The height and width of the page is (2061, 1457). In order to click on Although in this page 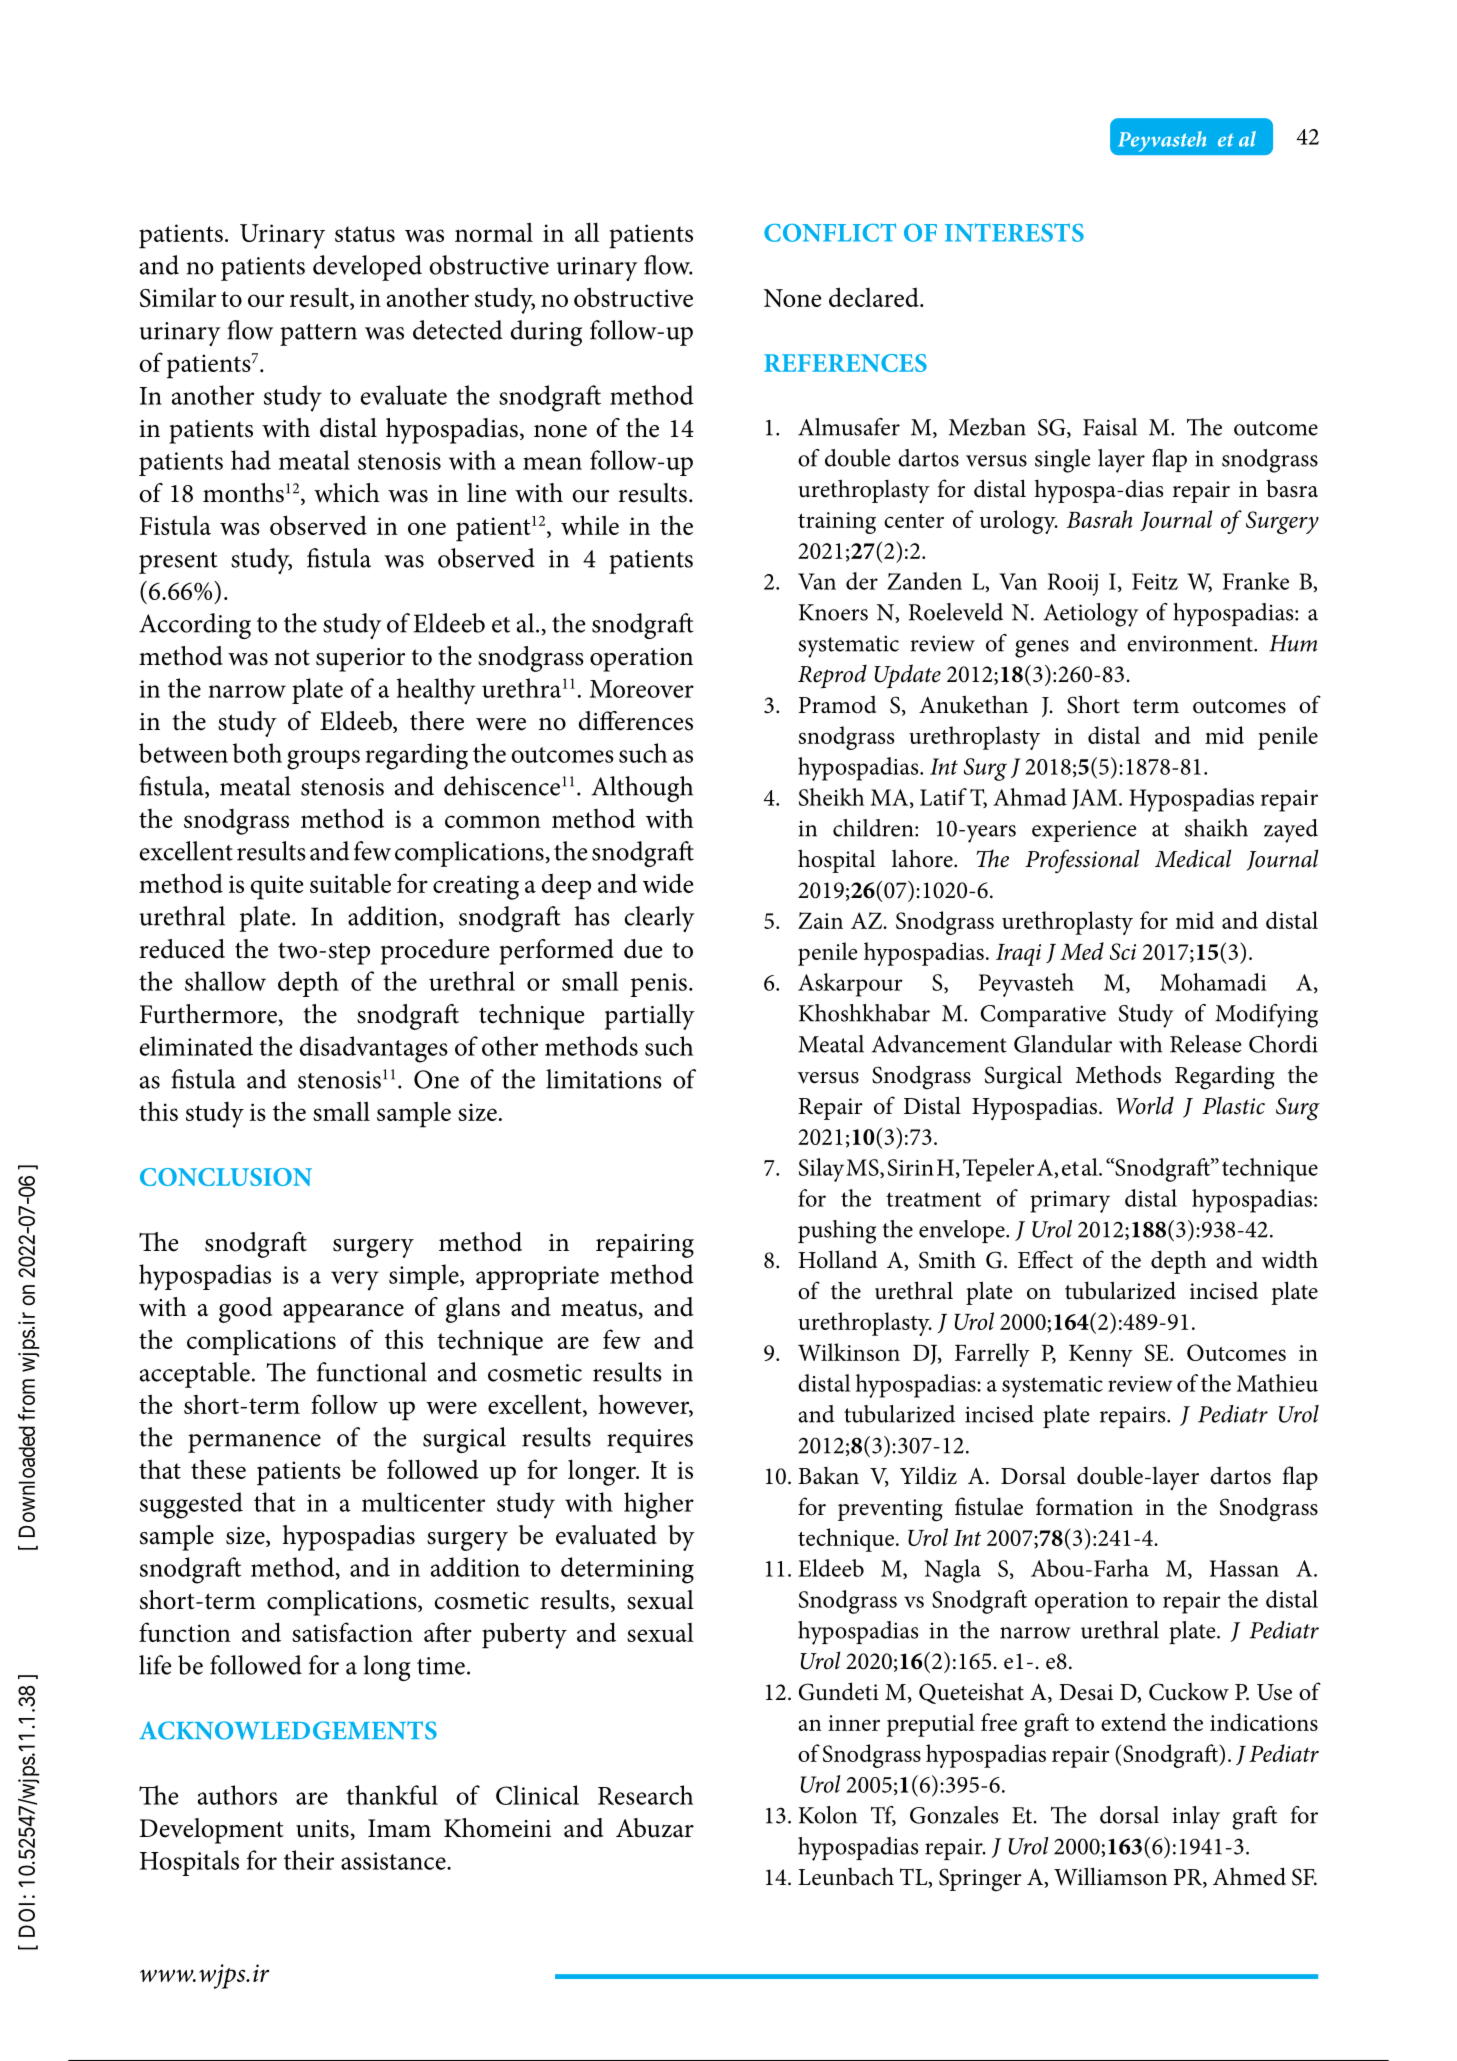, I will do `click(642, 789)`.
